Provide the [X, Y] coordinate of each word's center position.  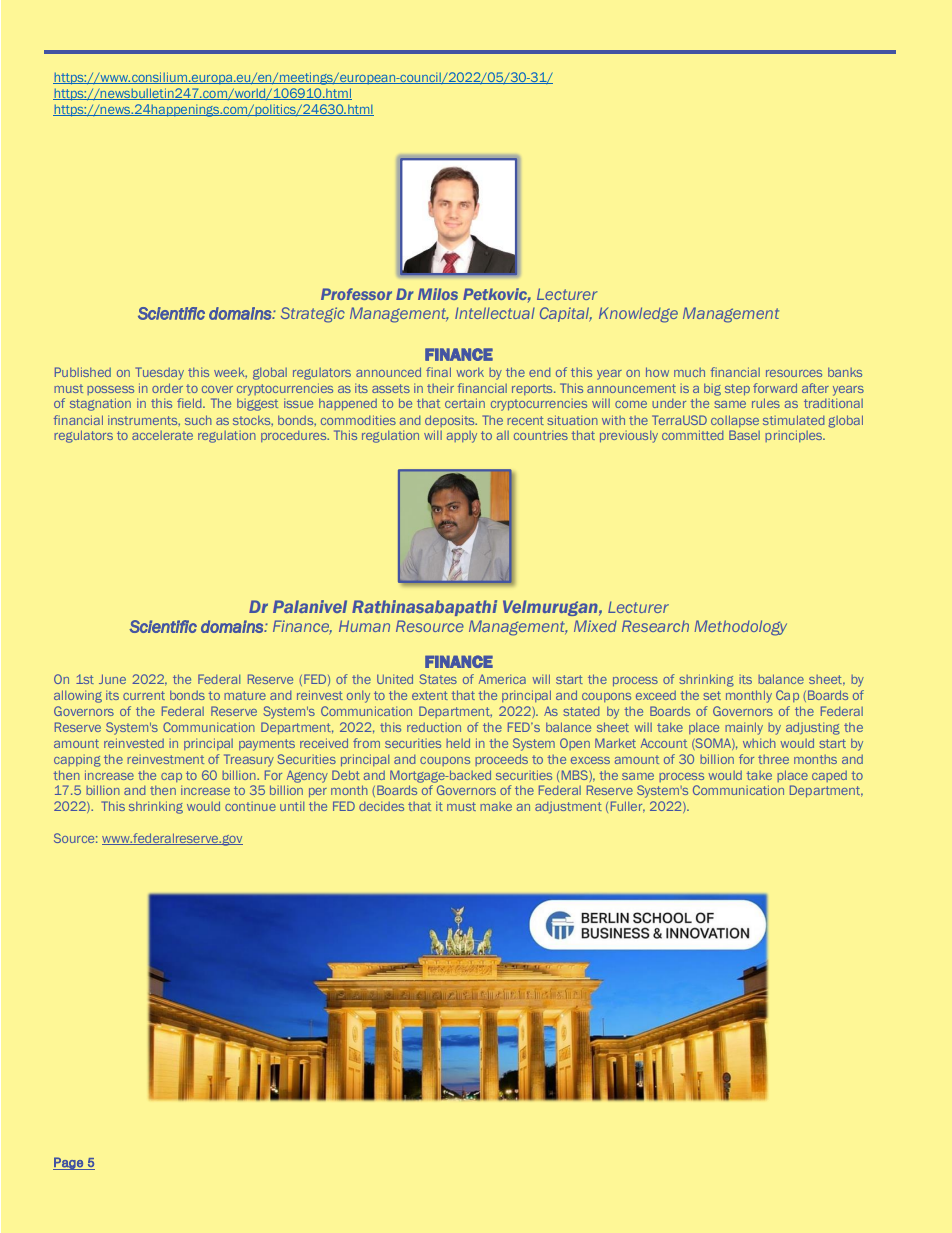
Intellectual [495, 313]
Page [69, 1163]
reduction [434, 727]
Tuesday [160, 373]
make [496, 806]
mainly [744, 728]
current [144, 695]
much [689, 372]
